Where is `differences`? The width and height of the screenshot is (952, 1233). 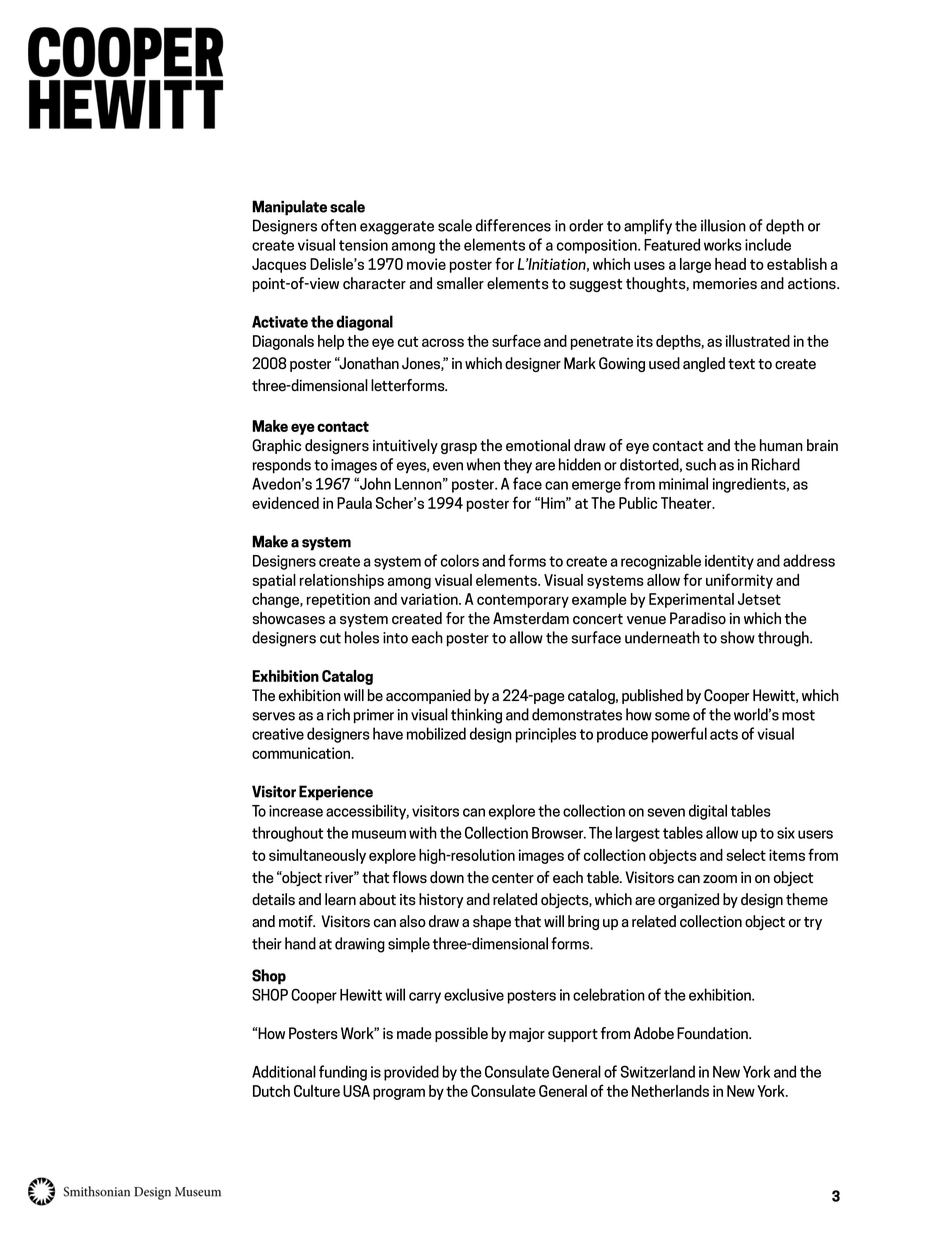 differences is located at coordinates (513, 225).
